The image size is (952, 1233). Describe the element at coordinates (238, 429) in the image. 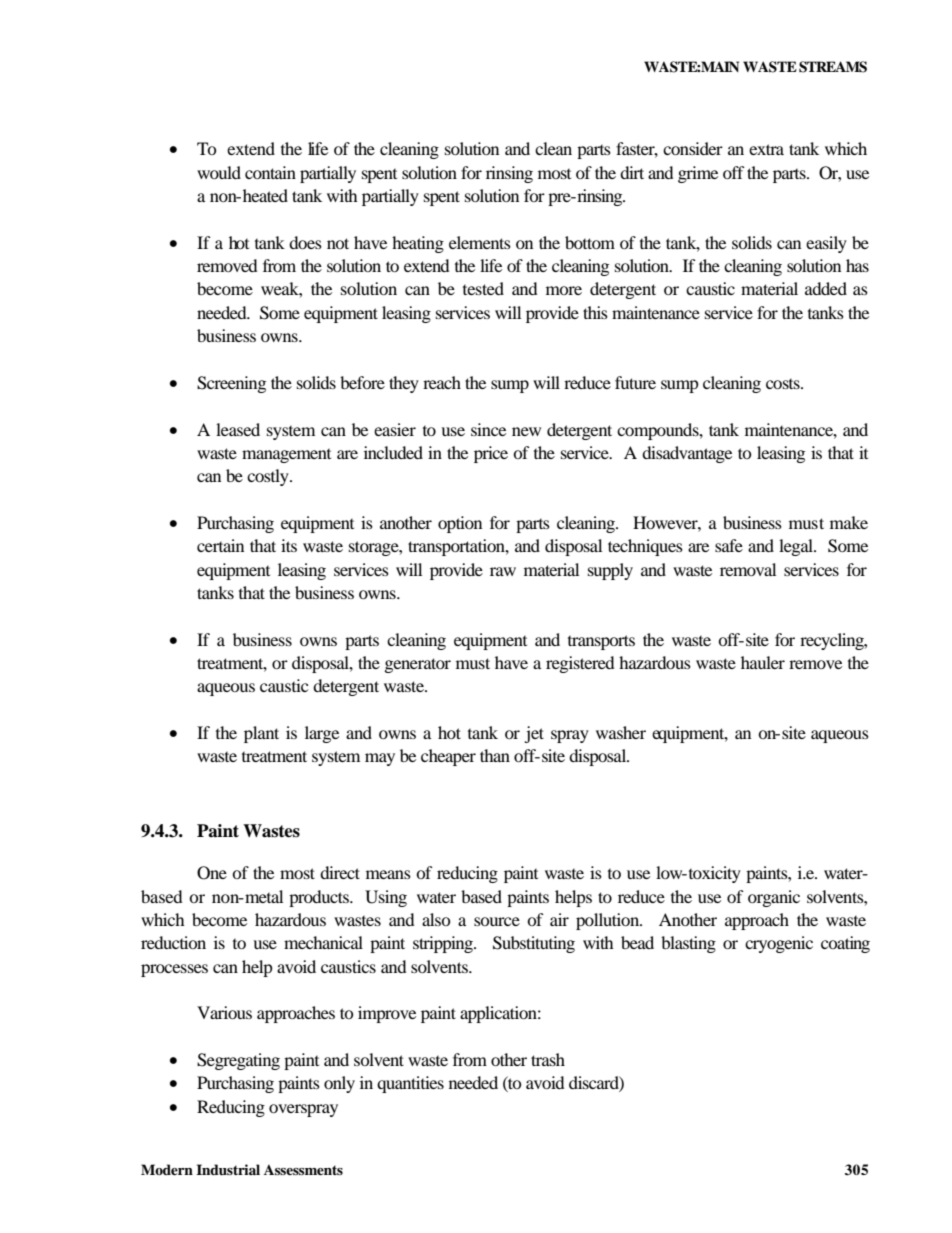

I see `leased` at that location.
